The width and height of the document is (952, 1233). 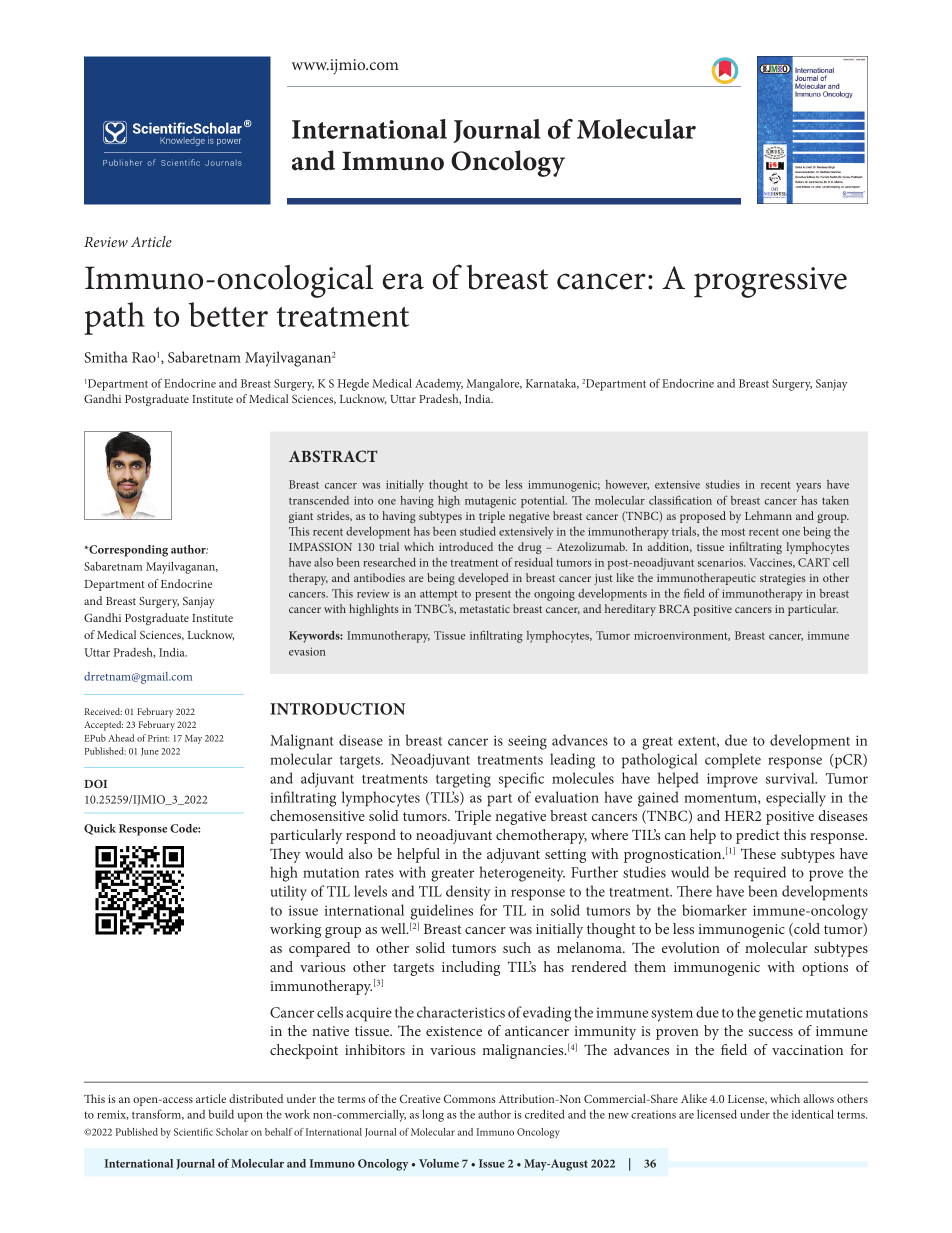 I want to click on better, so click(x=228, y=314).
